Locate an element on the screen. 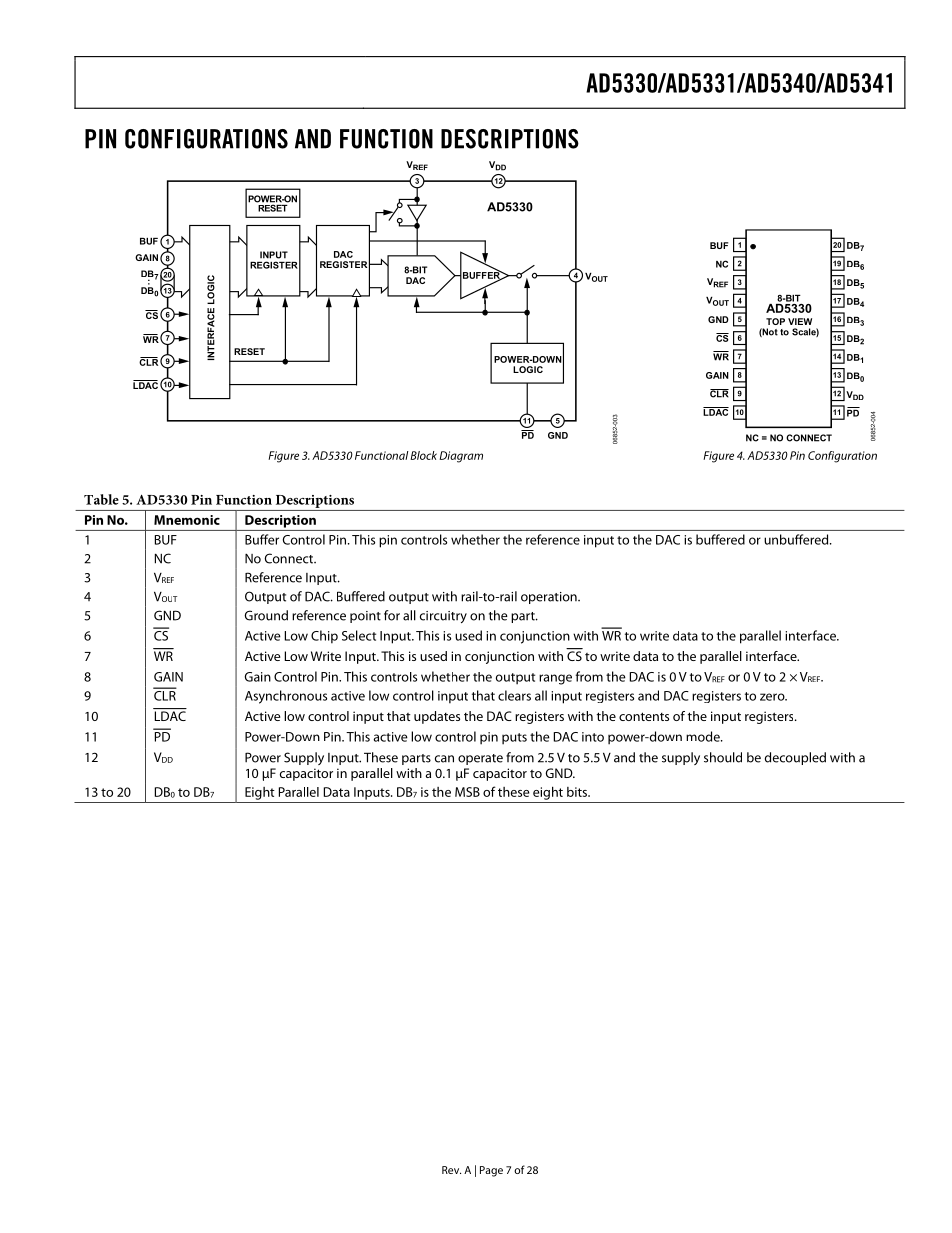 This screenshot has width=952, height=1233. Rev is located at coordinates (451, 1170).
